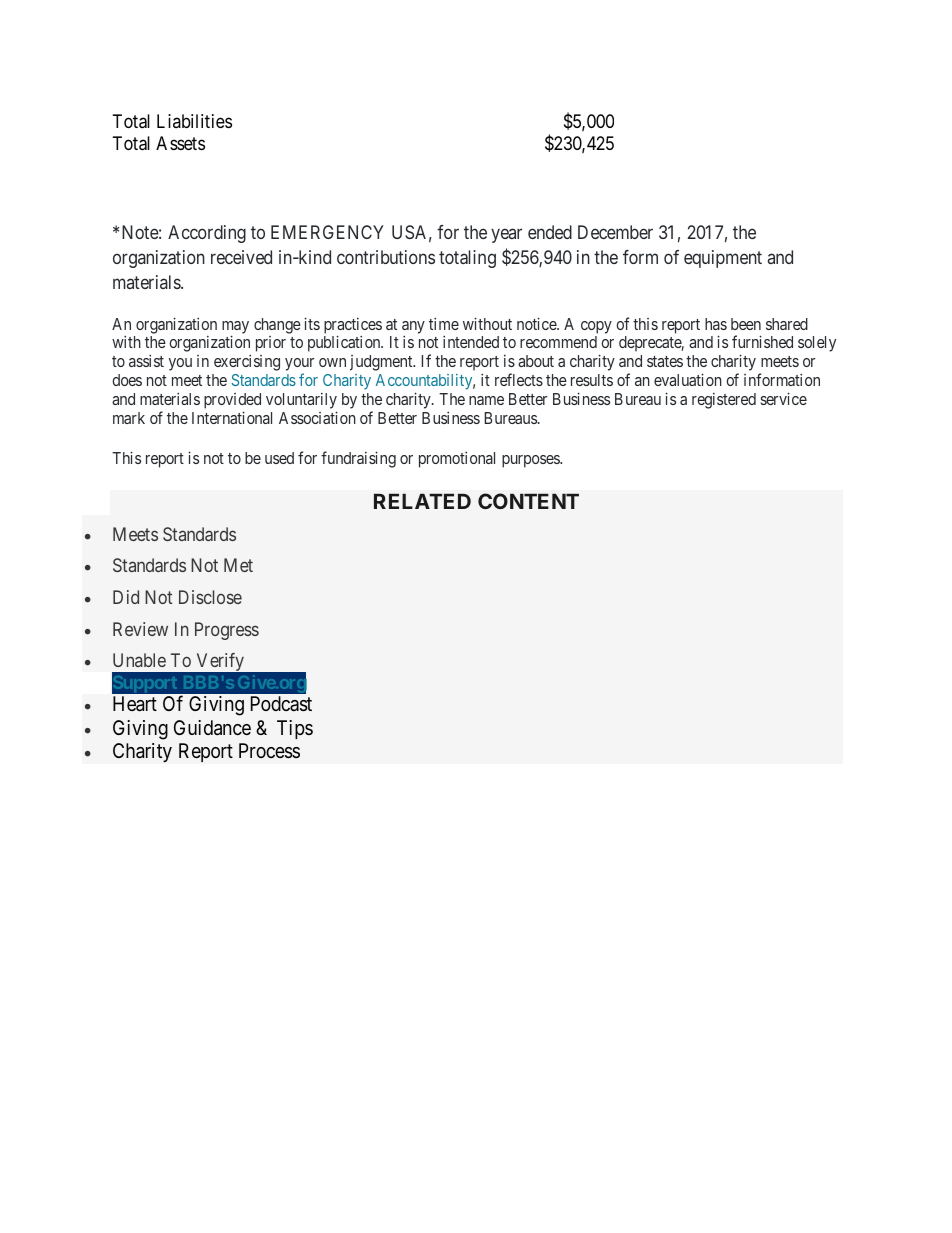 This screenshot has width=952, height=1233. Describe the element at coordinates (724, 401) in the screenshot. I see `registered` at that location.
